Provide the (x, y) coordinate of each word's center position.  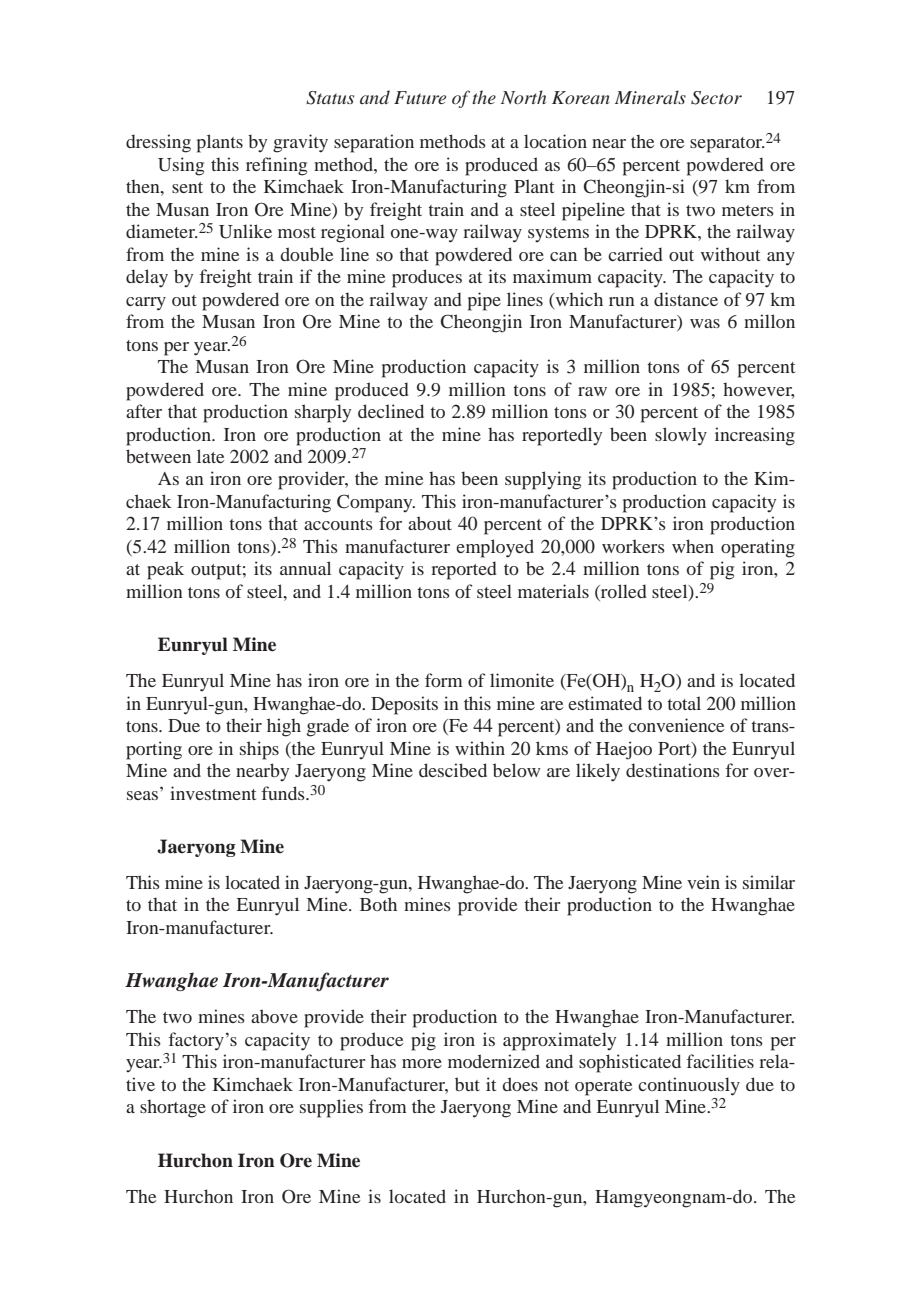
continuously (689, 1086)
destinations (673, 770)
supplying (543, 480)
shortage (173, 1108)
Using (181, 166)
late (210, 456)
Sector (716, 98)
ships (259, 750)
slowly (681, 436)
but (467, 1084)
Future (420, 97)
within (480, 748)
